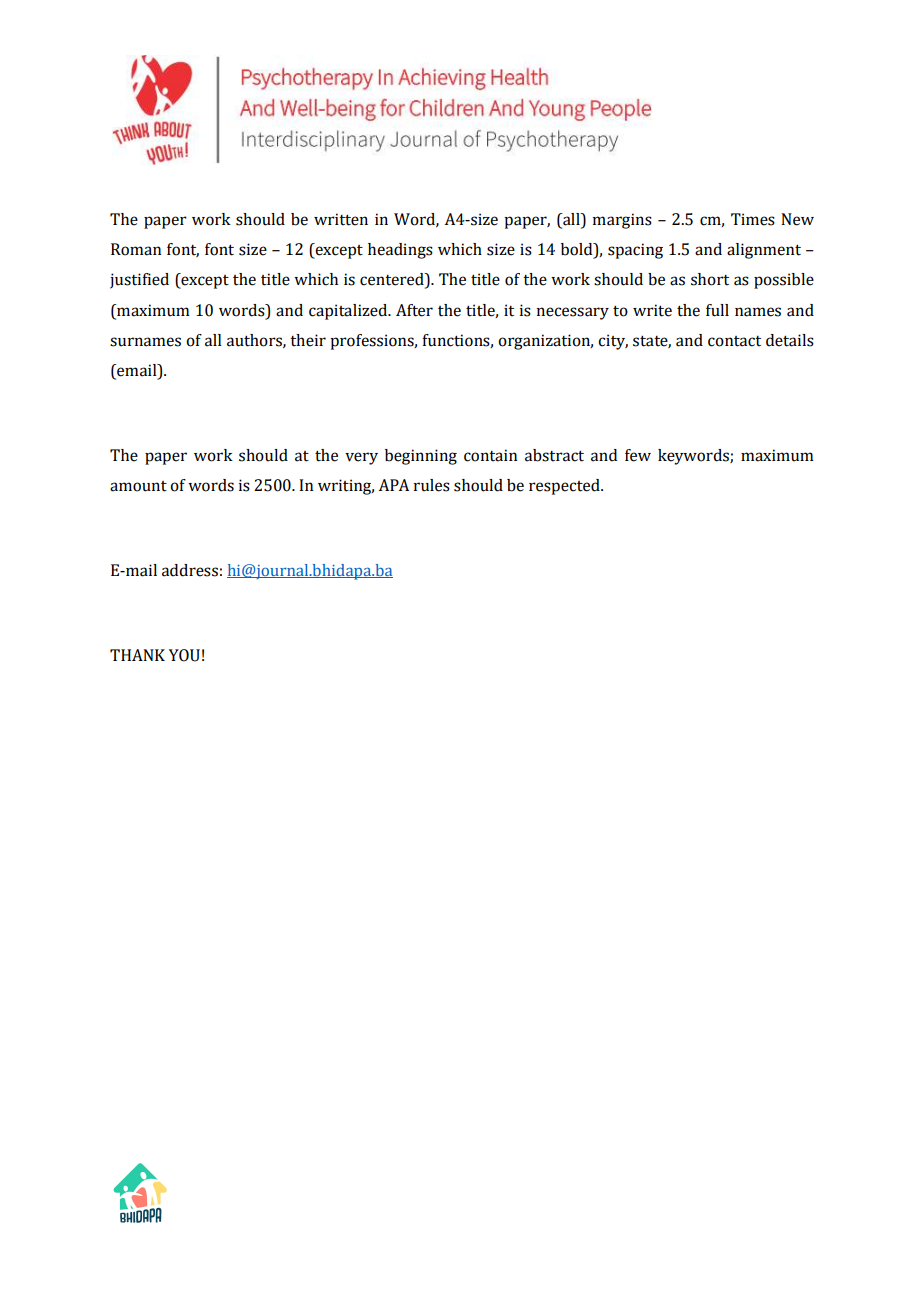 The height and width of the page is (1308, 924). What do you see at coordinates (734, 341) in the page?
I see `contact` at bounding box center [734, 341].
